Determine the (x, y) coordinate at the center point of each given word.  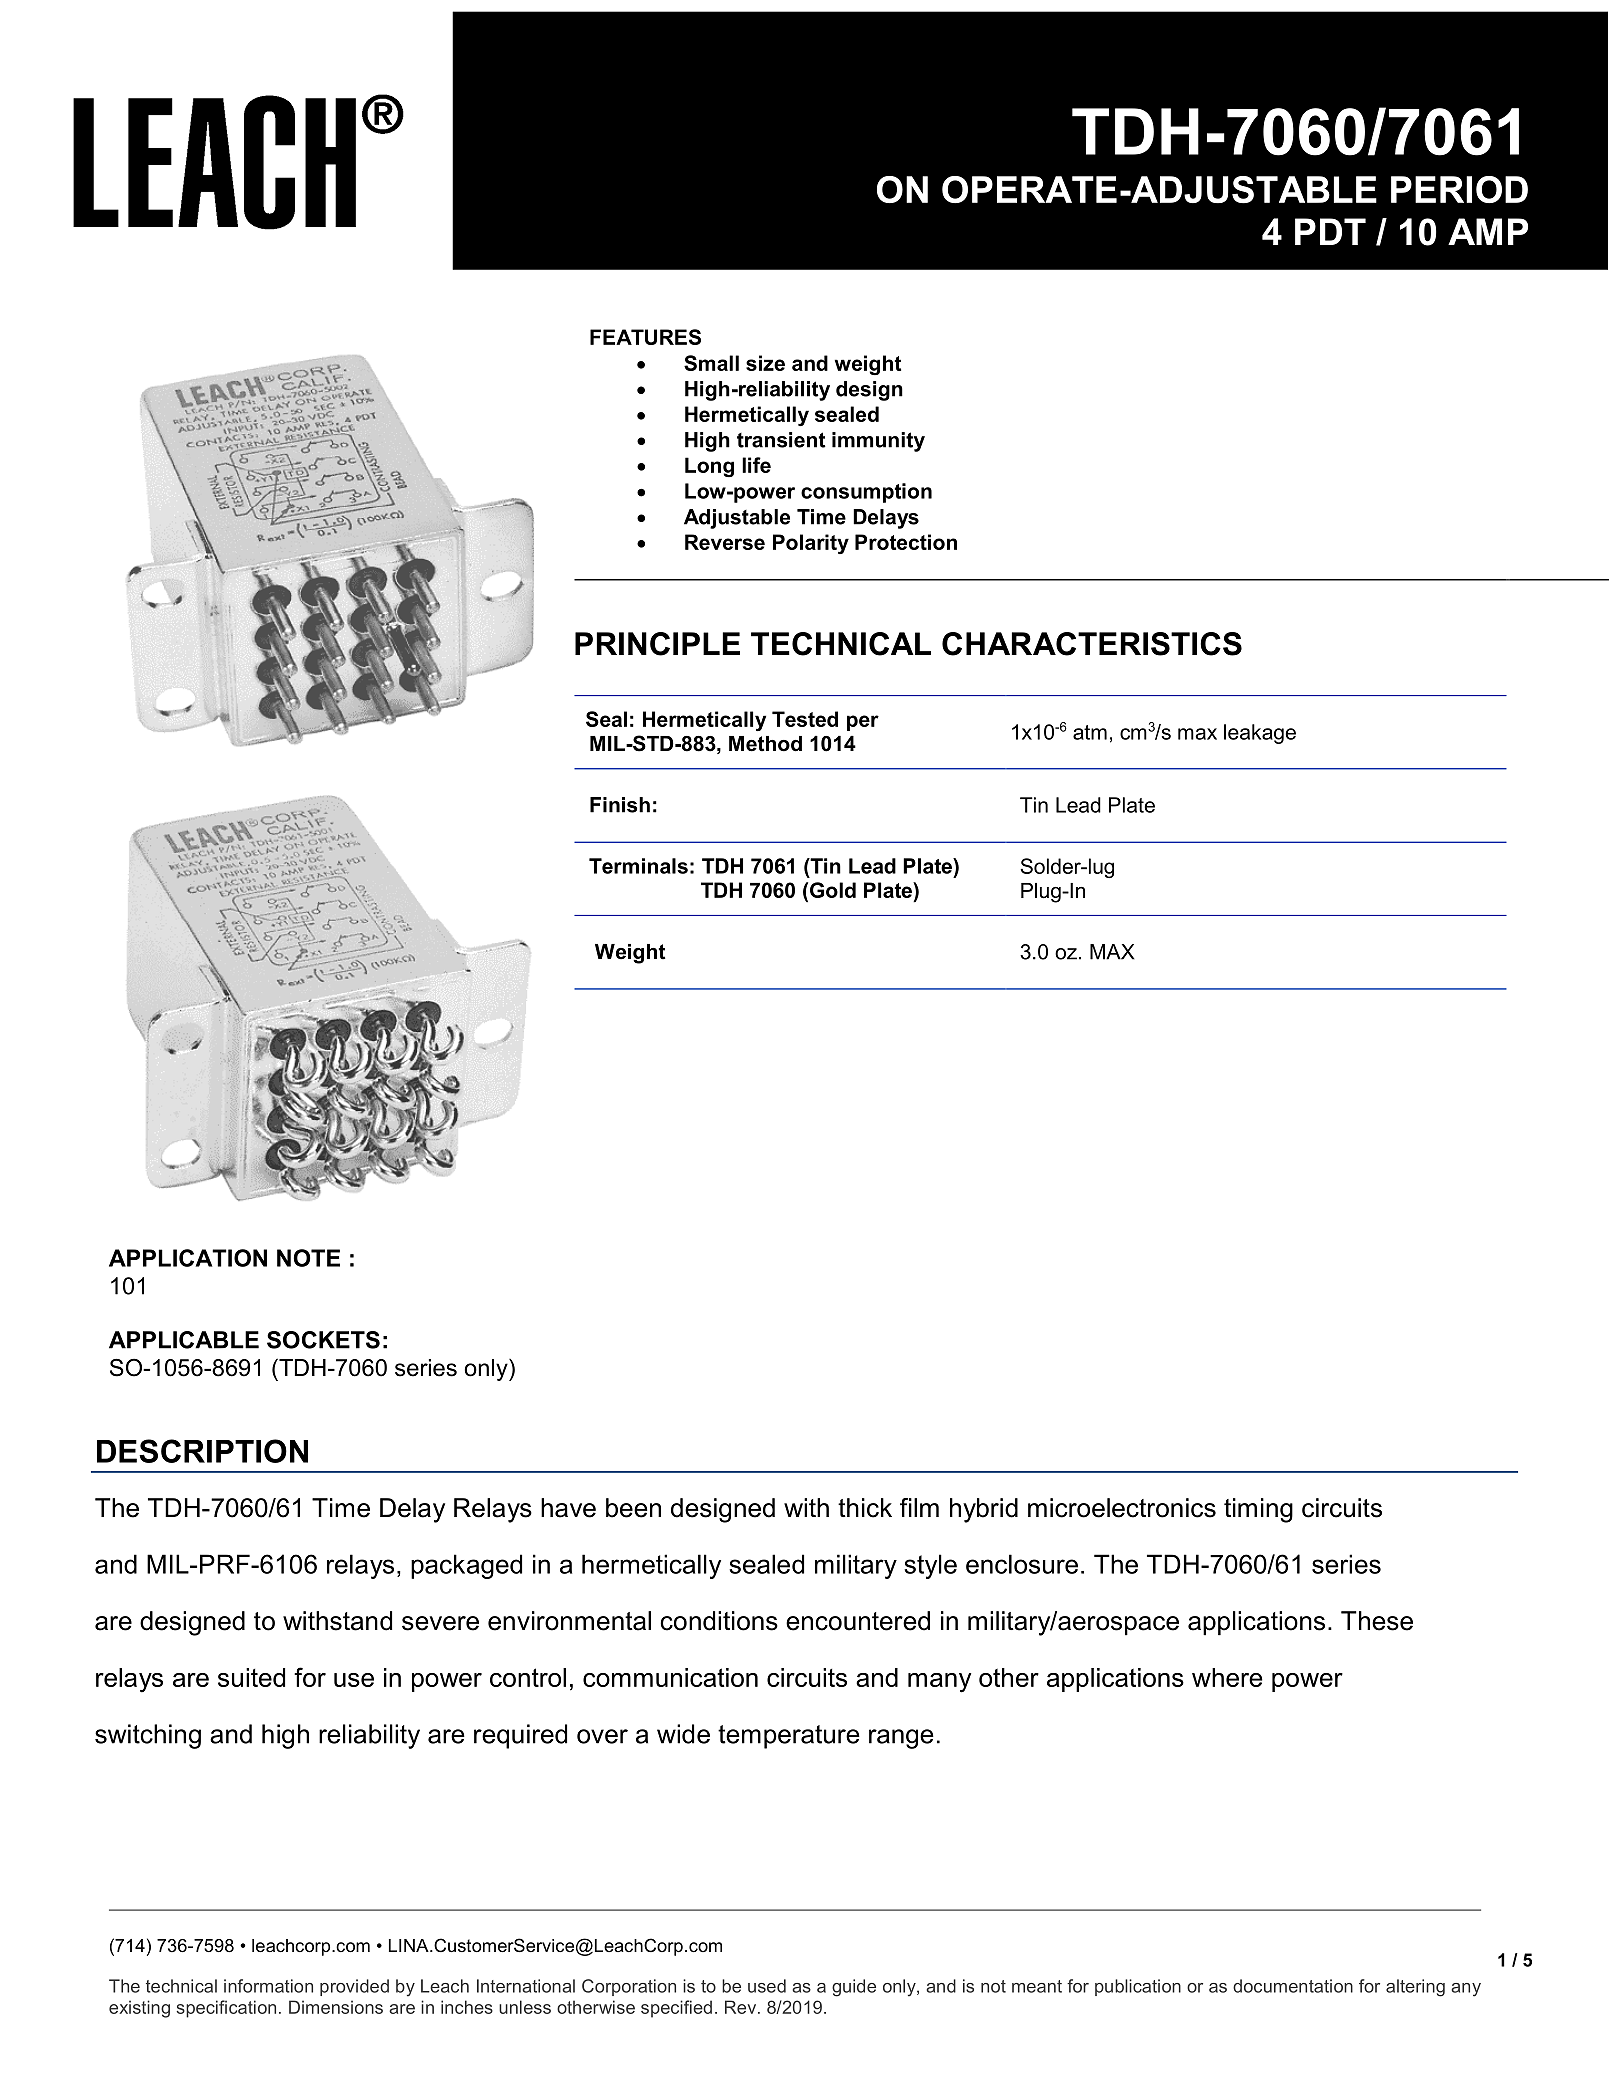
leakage (1260, 734)
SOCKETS (323, 1340)
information (268, 1986)
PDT (1330, 231)
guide (854, 1988)
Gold (831, 890)
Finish (620, 805)
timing (1258, 1510)
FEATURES (645, 337)
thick (865, 1508)
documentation (1293, 1986)
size (765, 363)
